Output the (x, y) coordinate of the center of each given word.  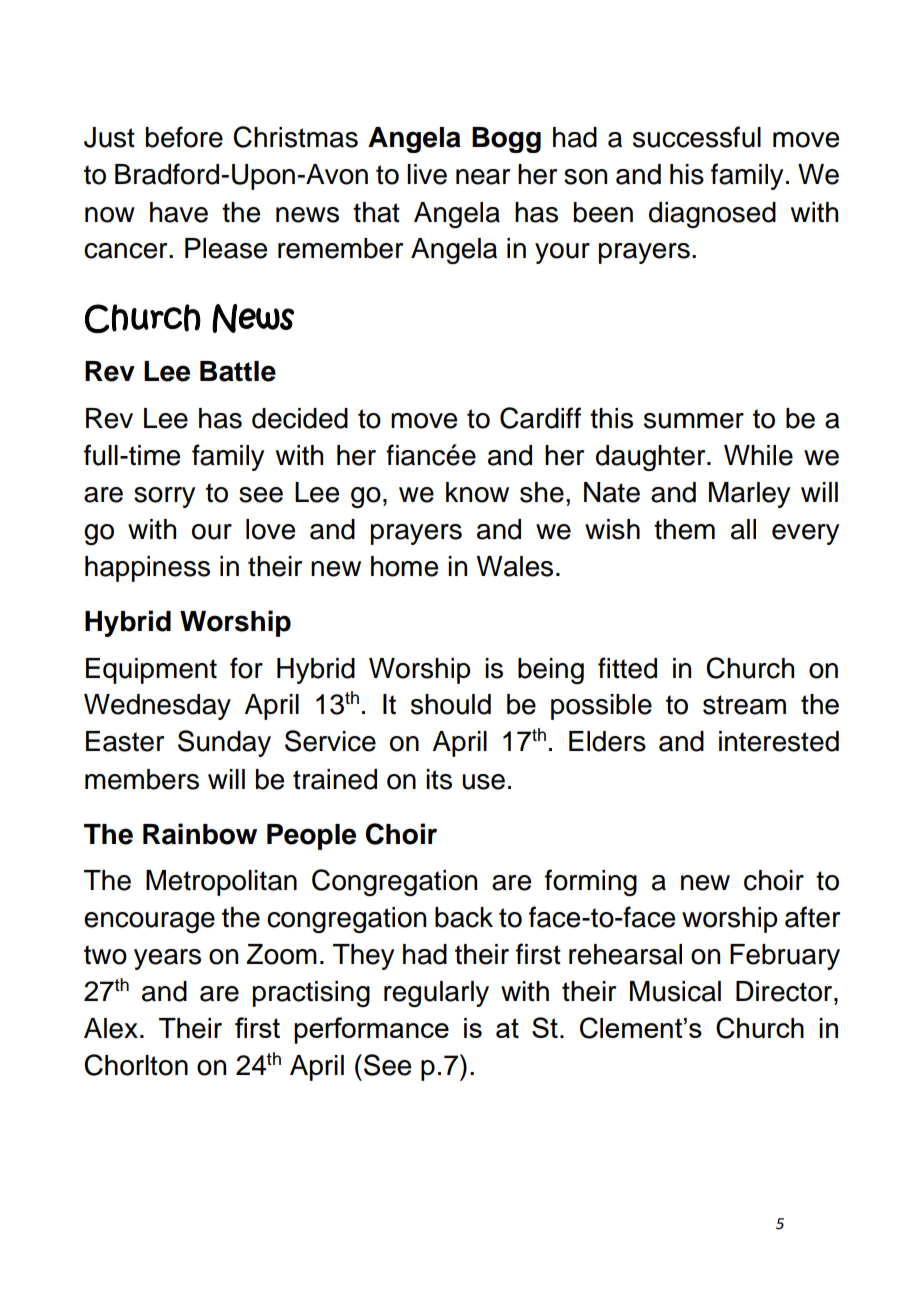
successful (697, 137)
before (184, 137)
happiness (147, 569)
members (142, 779)
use (483, 782)
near (483, 177)
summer (694, 421)
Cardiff (540, 418)
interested (779, 741)
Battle (238, 371)
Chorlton (136, 1065)
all (743, 529)
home (404, 566)
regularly (436, 994)
